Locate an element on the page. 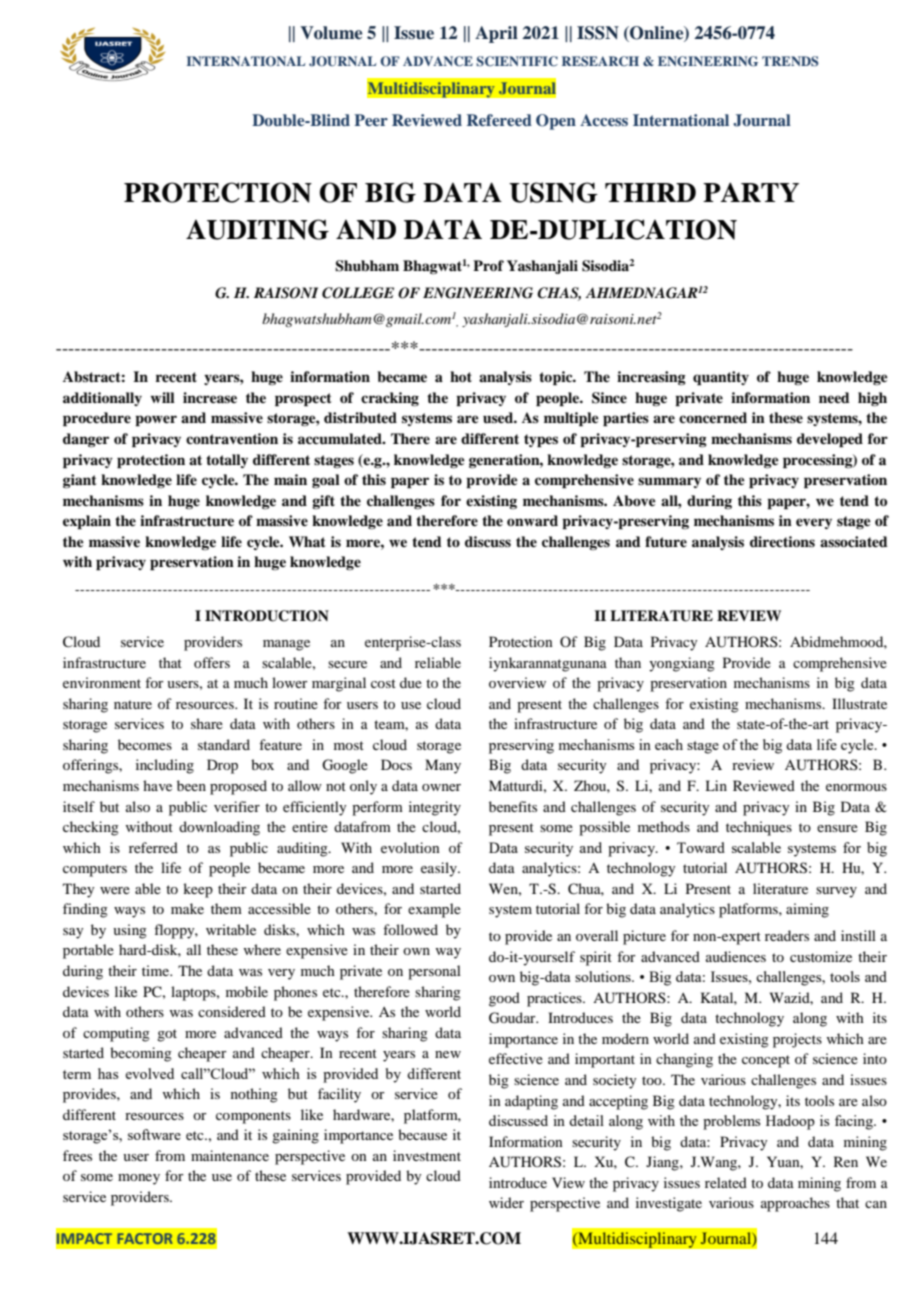 The width and height of the image is (924, 1308). TRENDS is located at coordinates (790, 61).
